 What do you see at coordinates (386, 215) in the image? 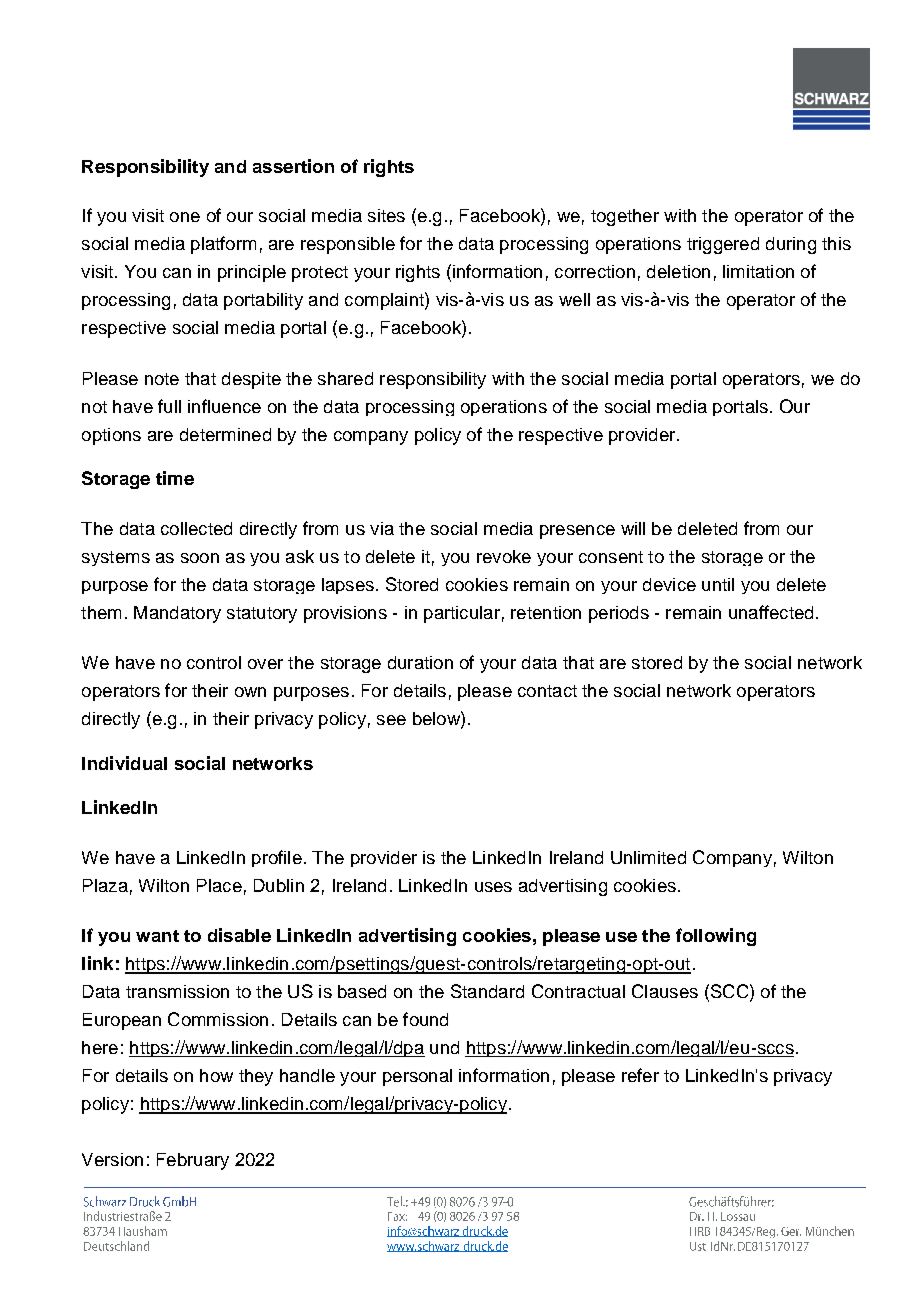
I see `sites` at bounding box center [386, 215].
